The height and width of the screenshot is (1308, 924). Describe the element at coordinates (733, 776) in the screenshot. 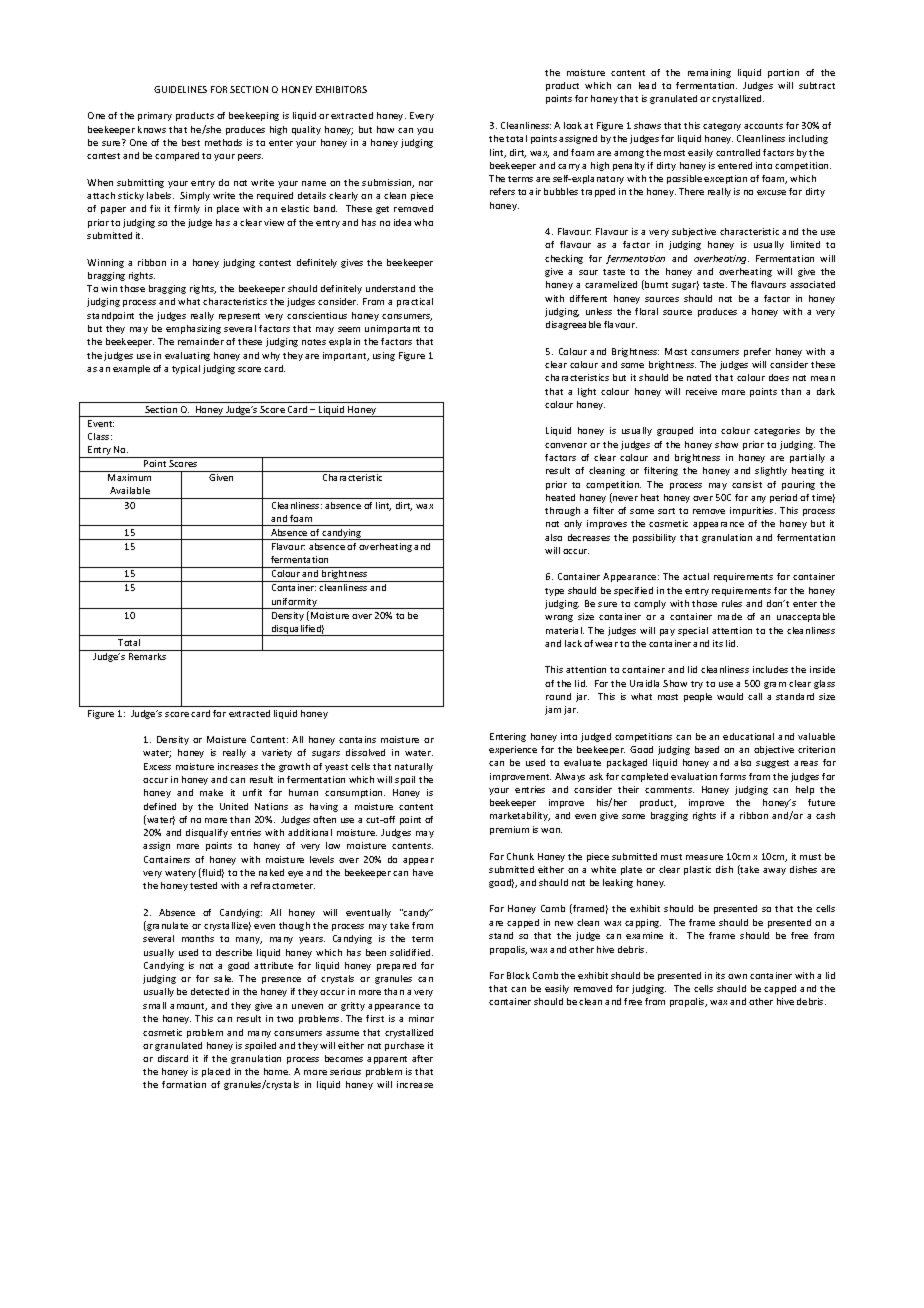

I see `forms` at that location.
